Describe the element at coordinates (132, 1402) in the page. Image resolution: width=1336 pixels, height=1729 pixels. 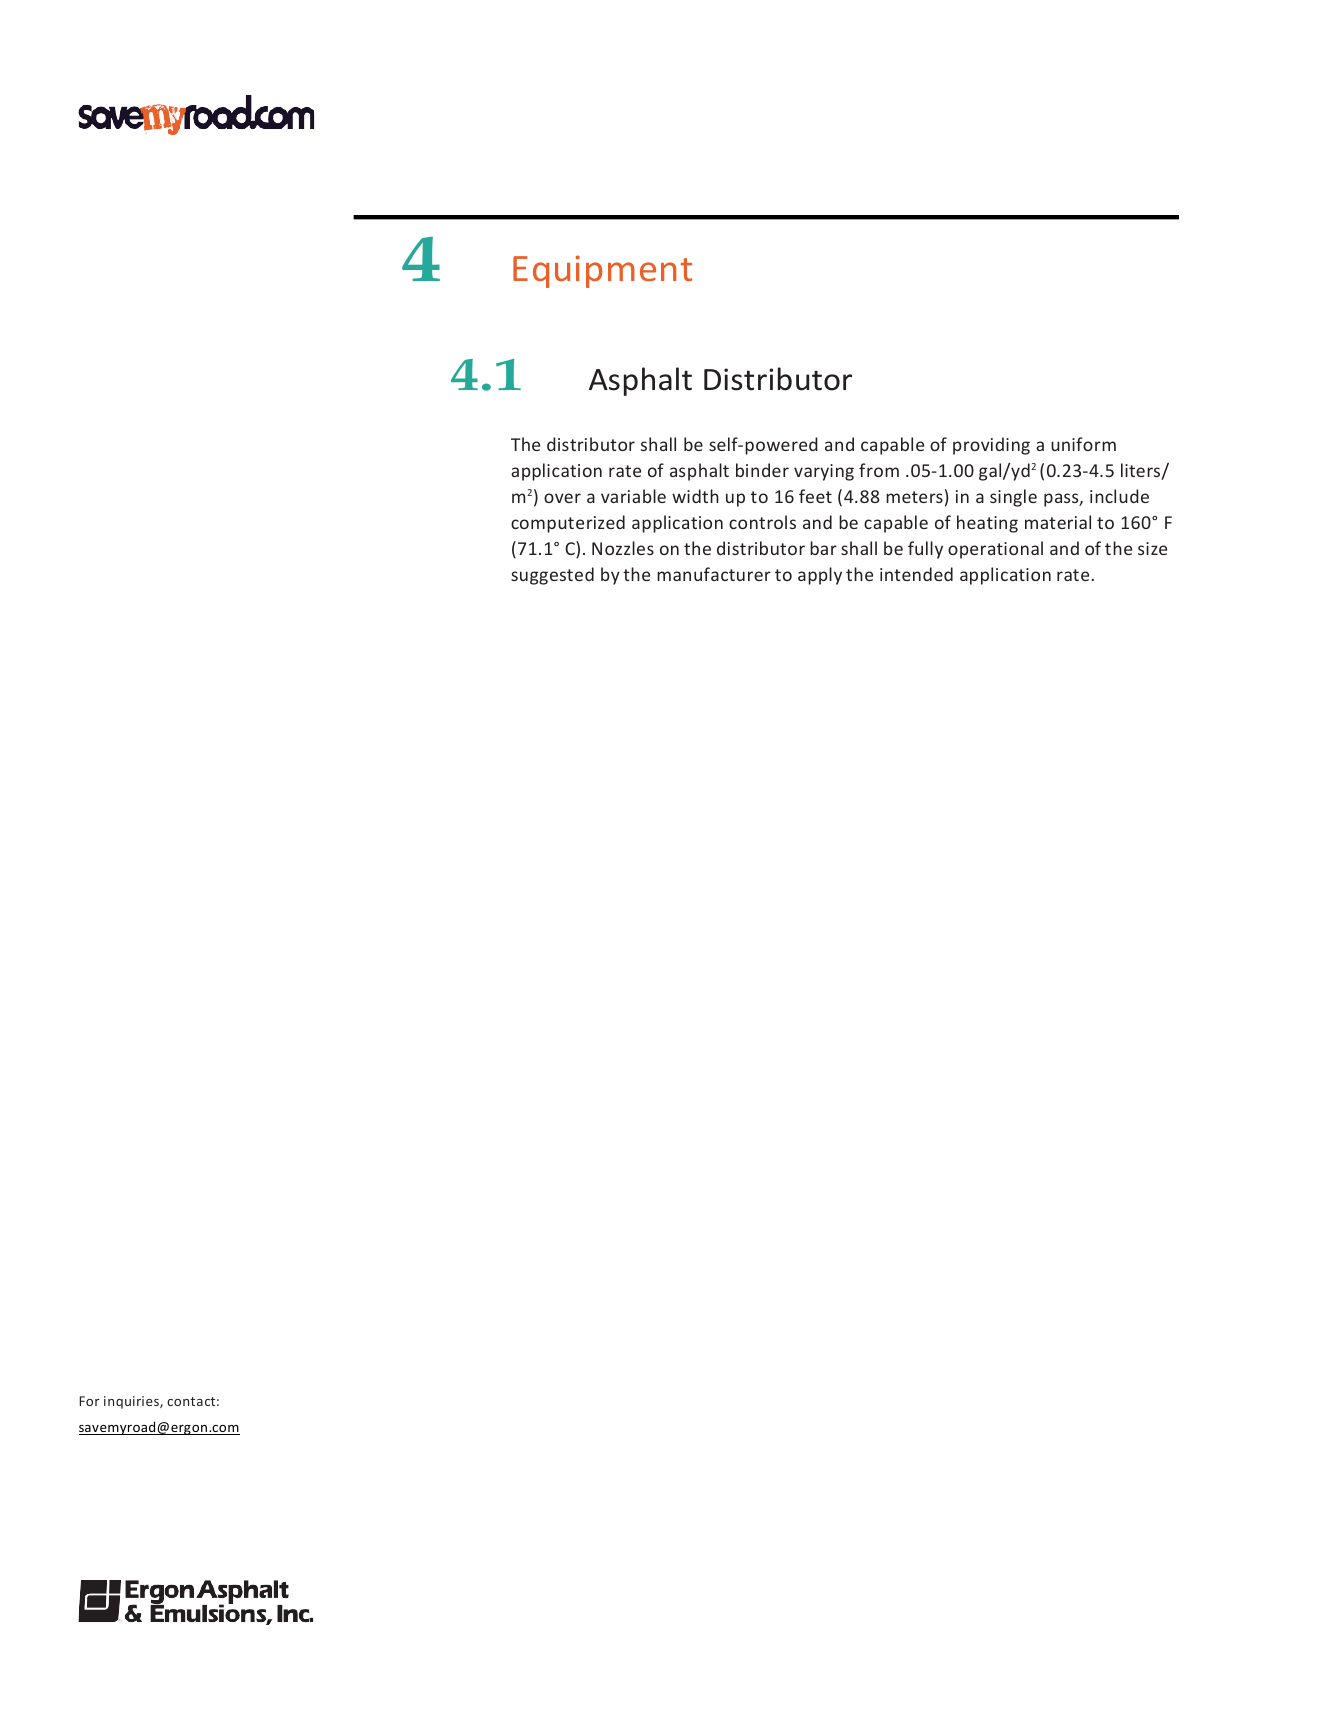
I see `inquiries` at that location.
